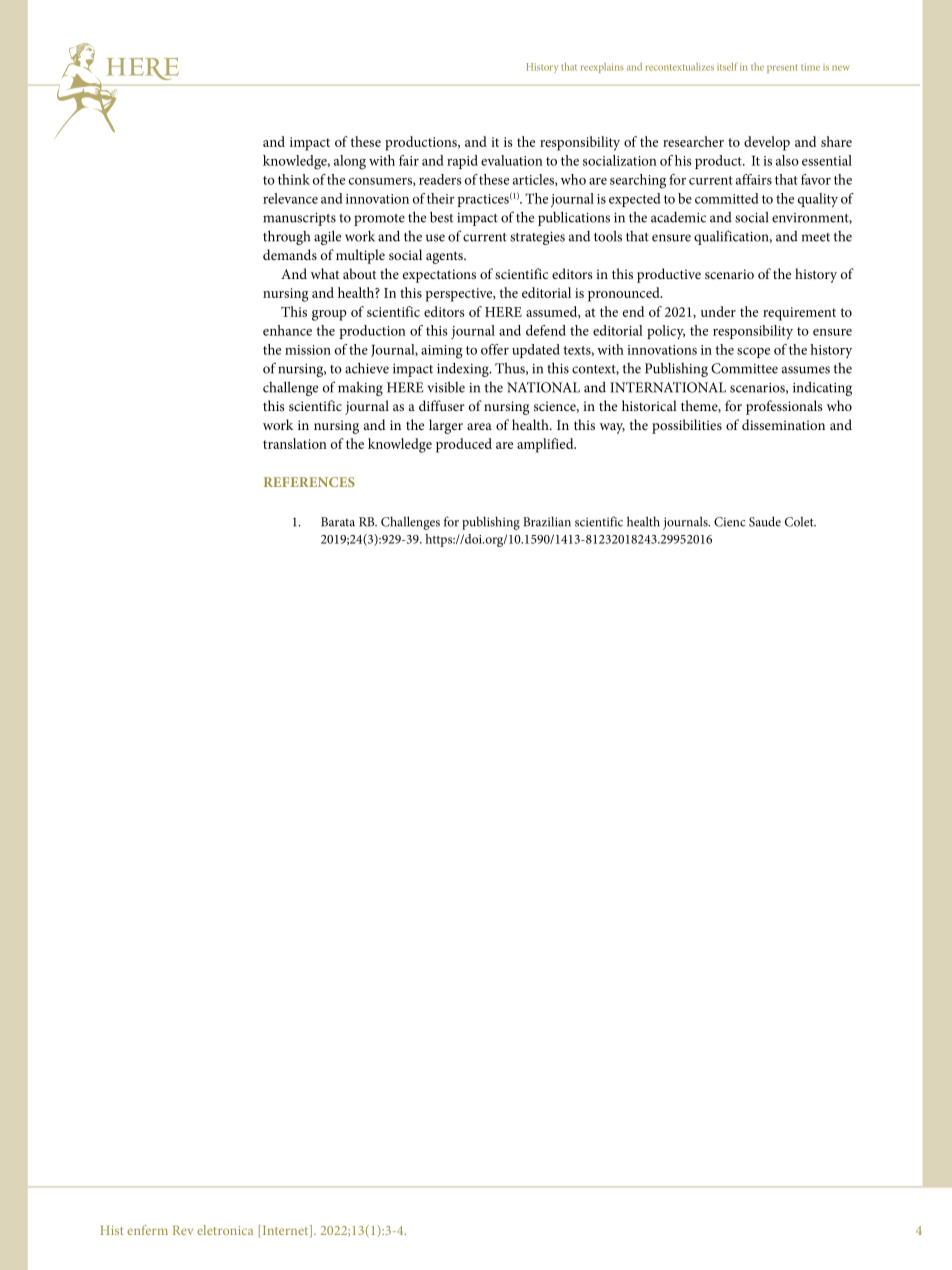 This screenshot has width=952, height=1270. Describe the element at coordinates (309, 482) in the screenshot. I see `REFERENCES` at that location.
